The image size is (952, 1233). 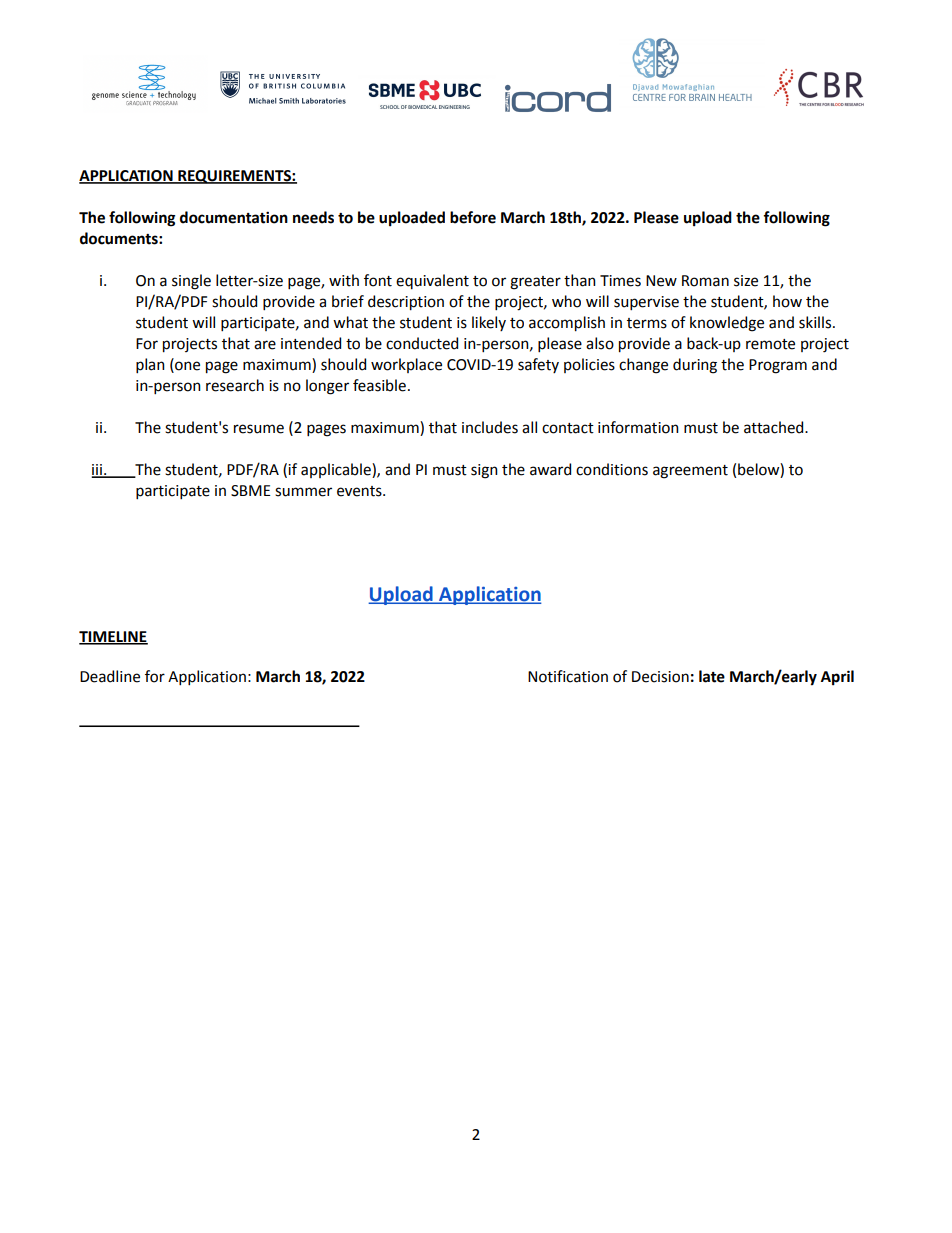 What do you see at coordinates (303, 492) in the image?
I see `summer` at bounding box center [303, 492].
